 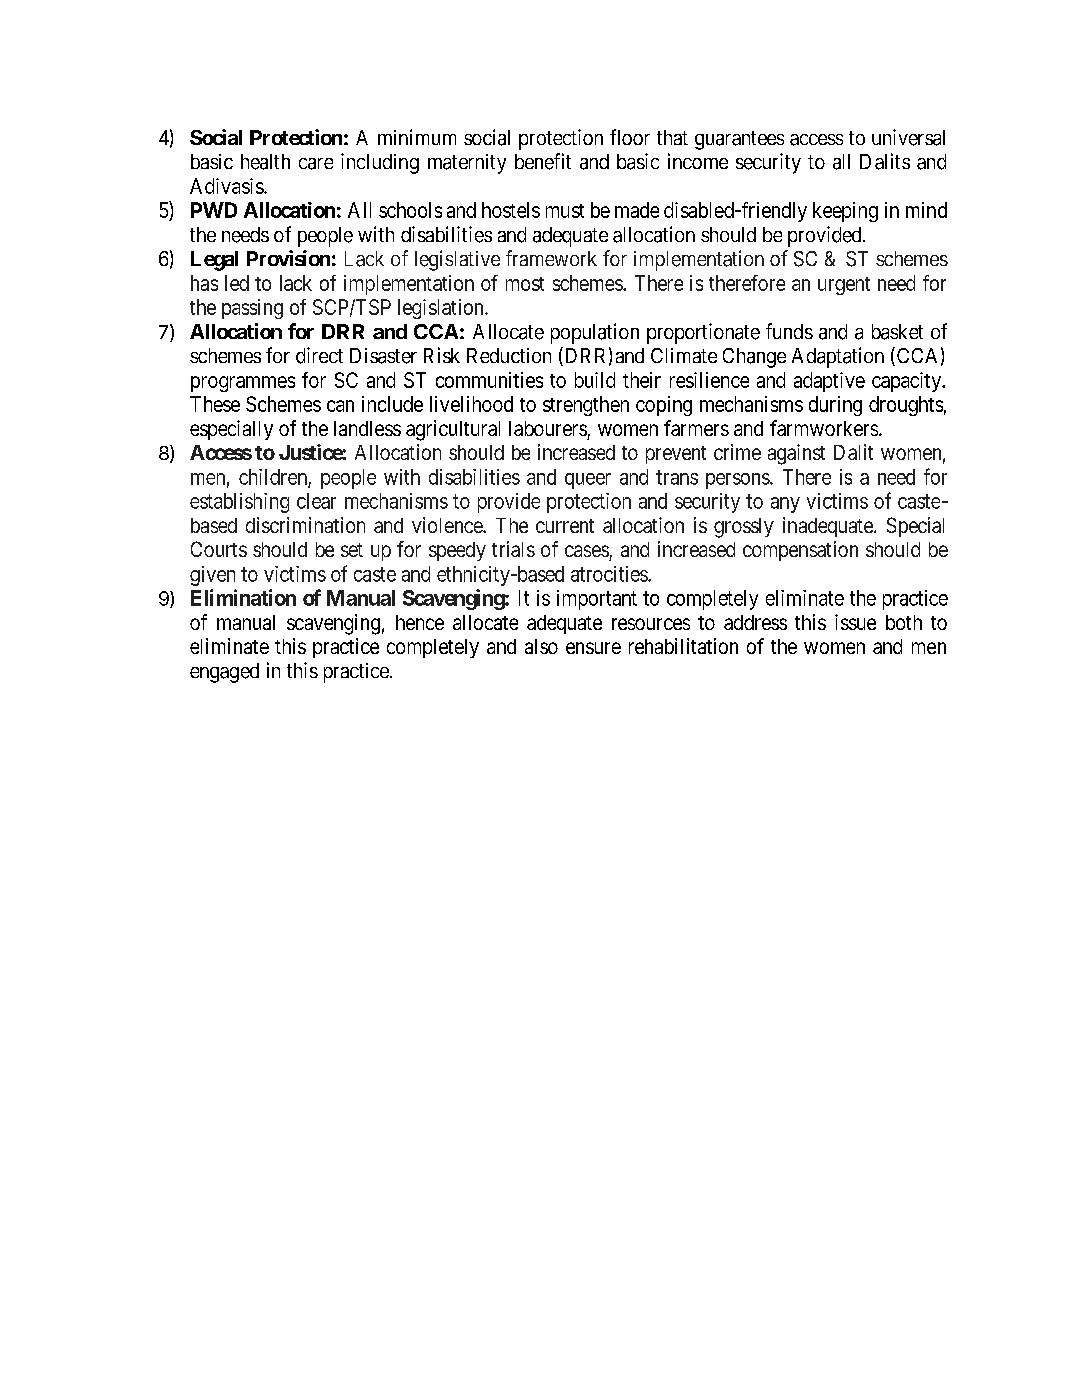 I want to click on universal, so click(x=908, y=137).
